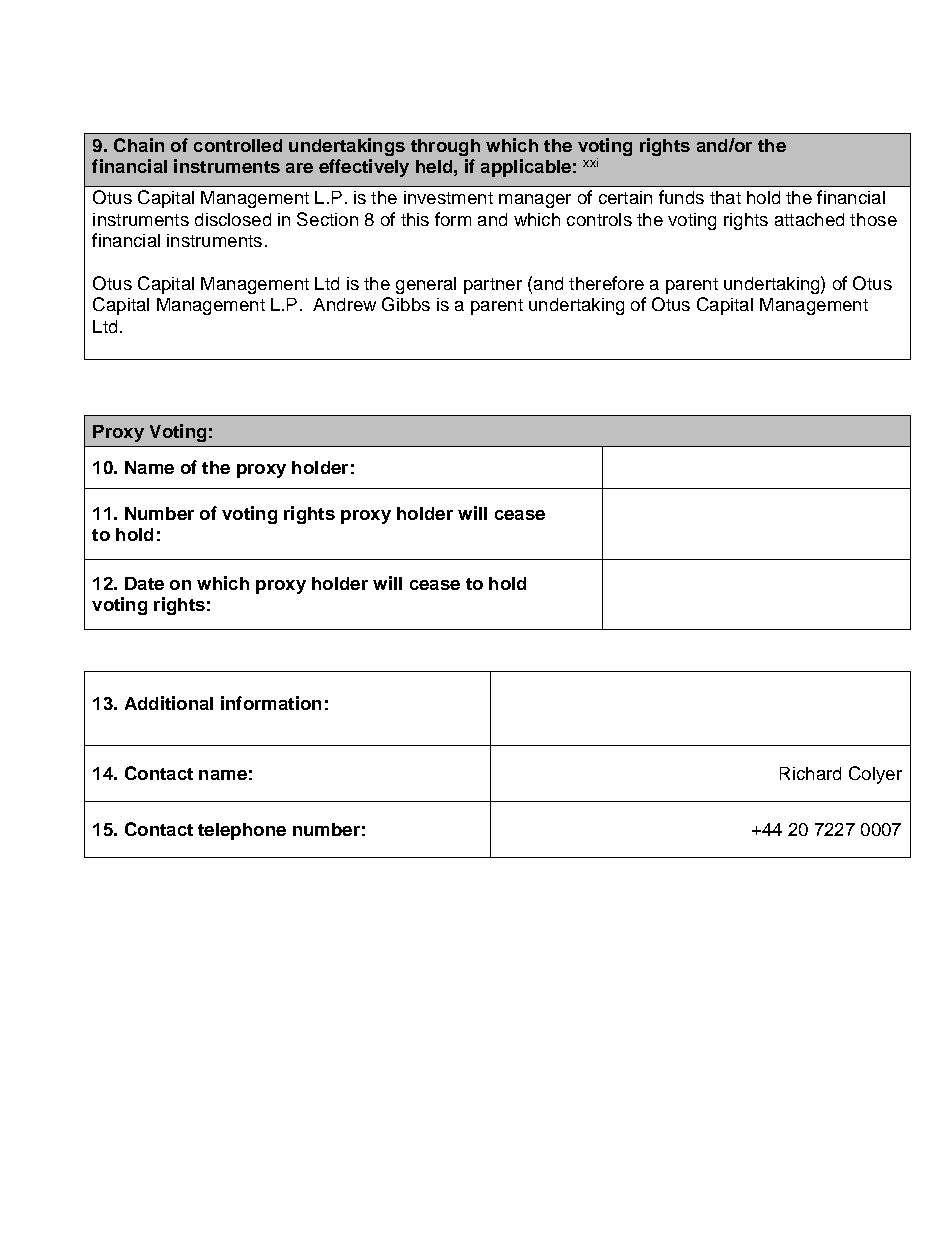  What do you see at coordinates (144, 583) in the screenshot?
I see `Date` at bounding box center [144, 583].
